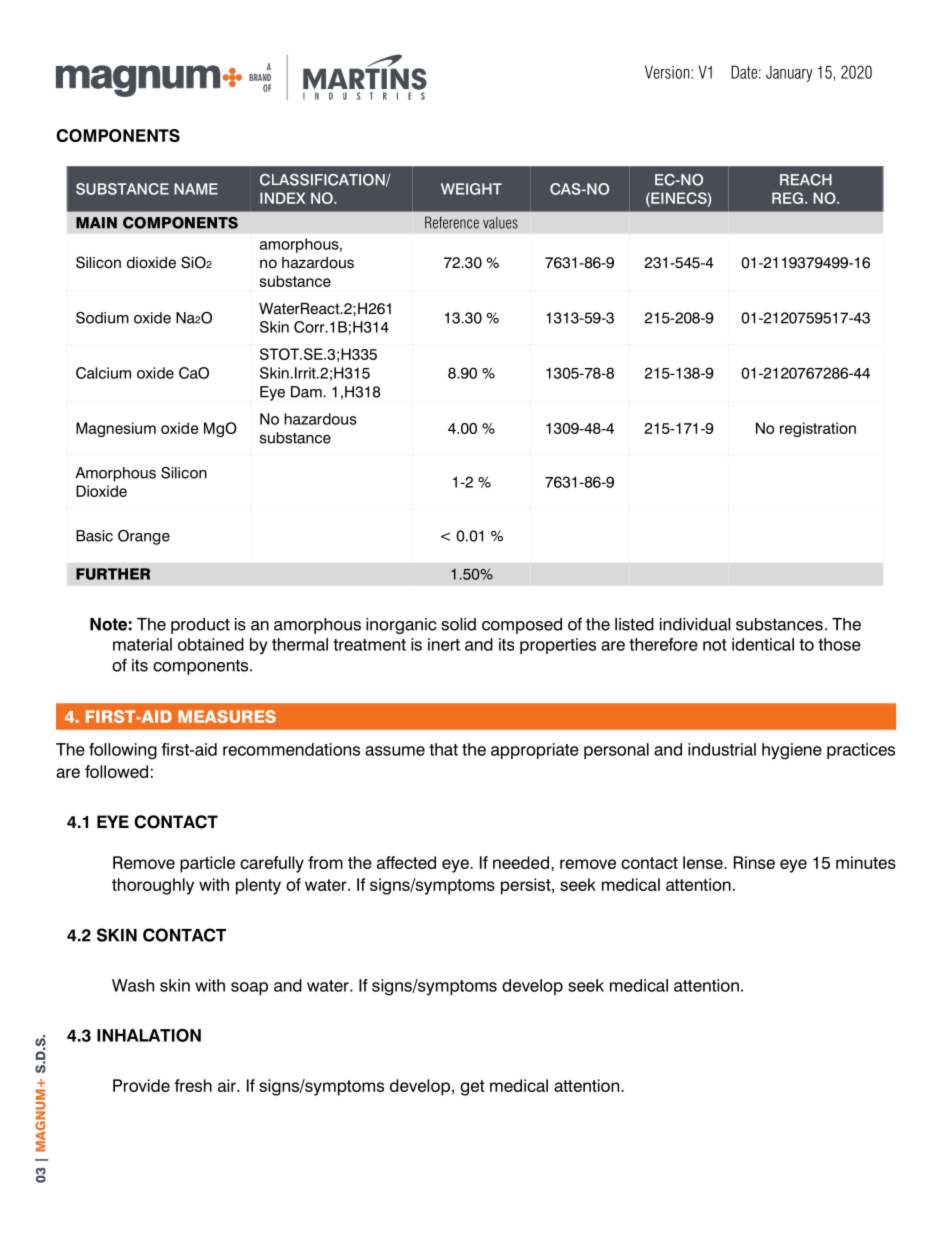 This screenshot has width=952, height=1233. What do you see at coordinates (306, 392) in the screenshot?
I see `Dam` at bounding box center [306, 392].
